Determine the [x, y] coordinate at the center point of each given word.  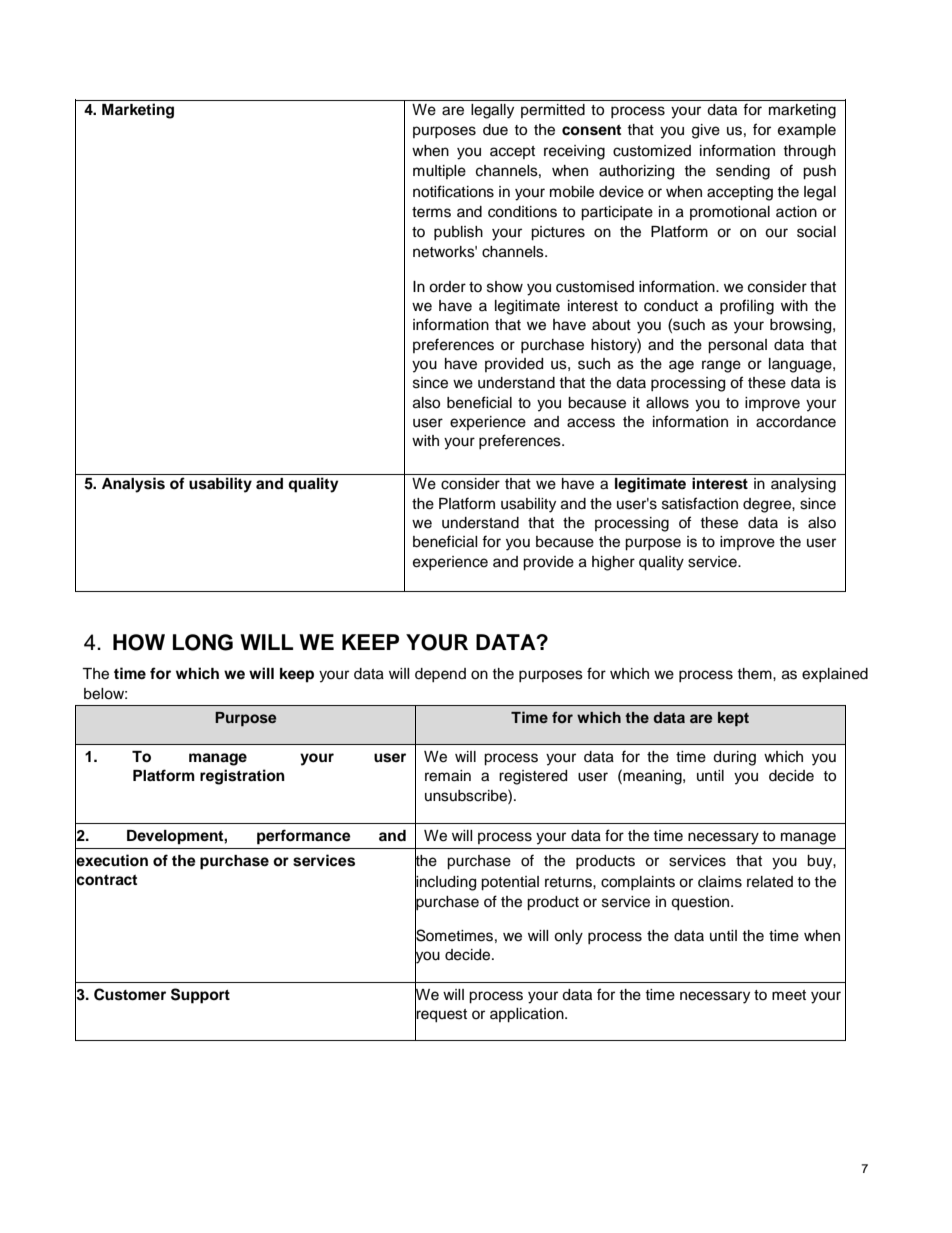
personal [737, 346]
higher [613, 563]
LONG [203, 642]
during [734, 758]
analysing [803, 485]
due [495, 130]
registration [242, 777]
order [447, 287]
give [706, 131]
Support [200, 996]
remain [448, 776]
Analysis [133, 485]
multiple [439, 172]
